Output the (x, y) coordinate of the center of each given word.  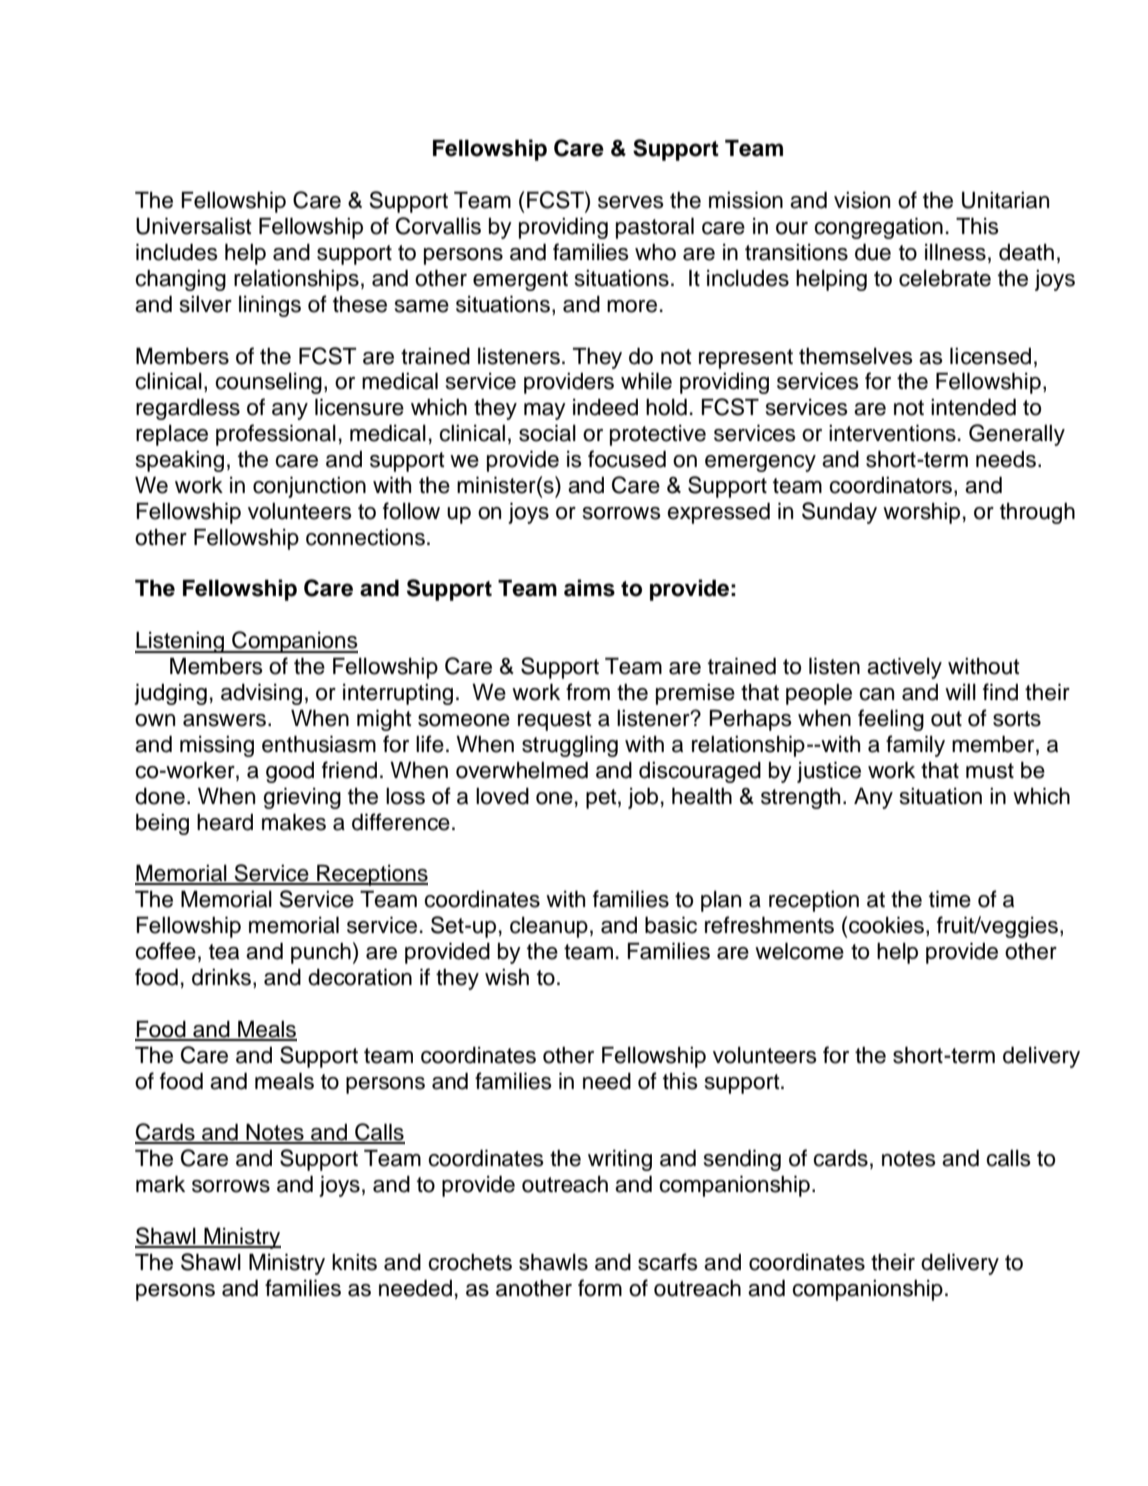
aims (589, 588)
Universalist (194, 226)
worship (921, 513)
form (600, 1288)
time (950, 899)
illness (955, 252)
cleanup (549, 927)
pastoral (655, 228)
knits (354, 1262)
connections (365, 537)
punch (321, 953)
